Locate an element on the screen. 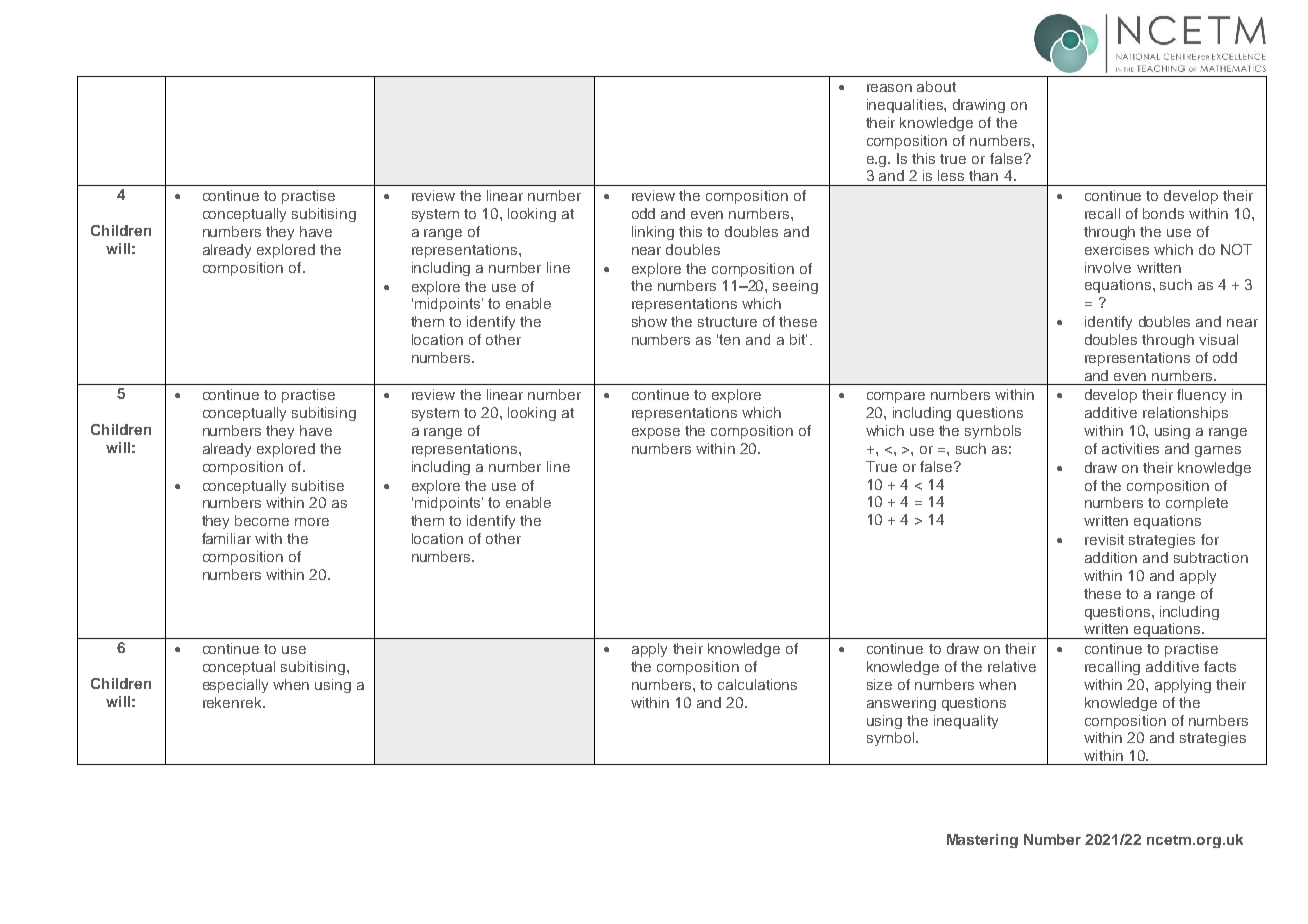  calculations is located at coordinates (757, 684).
